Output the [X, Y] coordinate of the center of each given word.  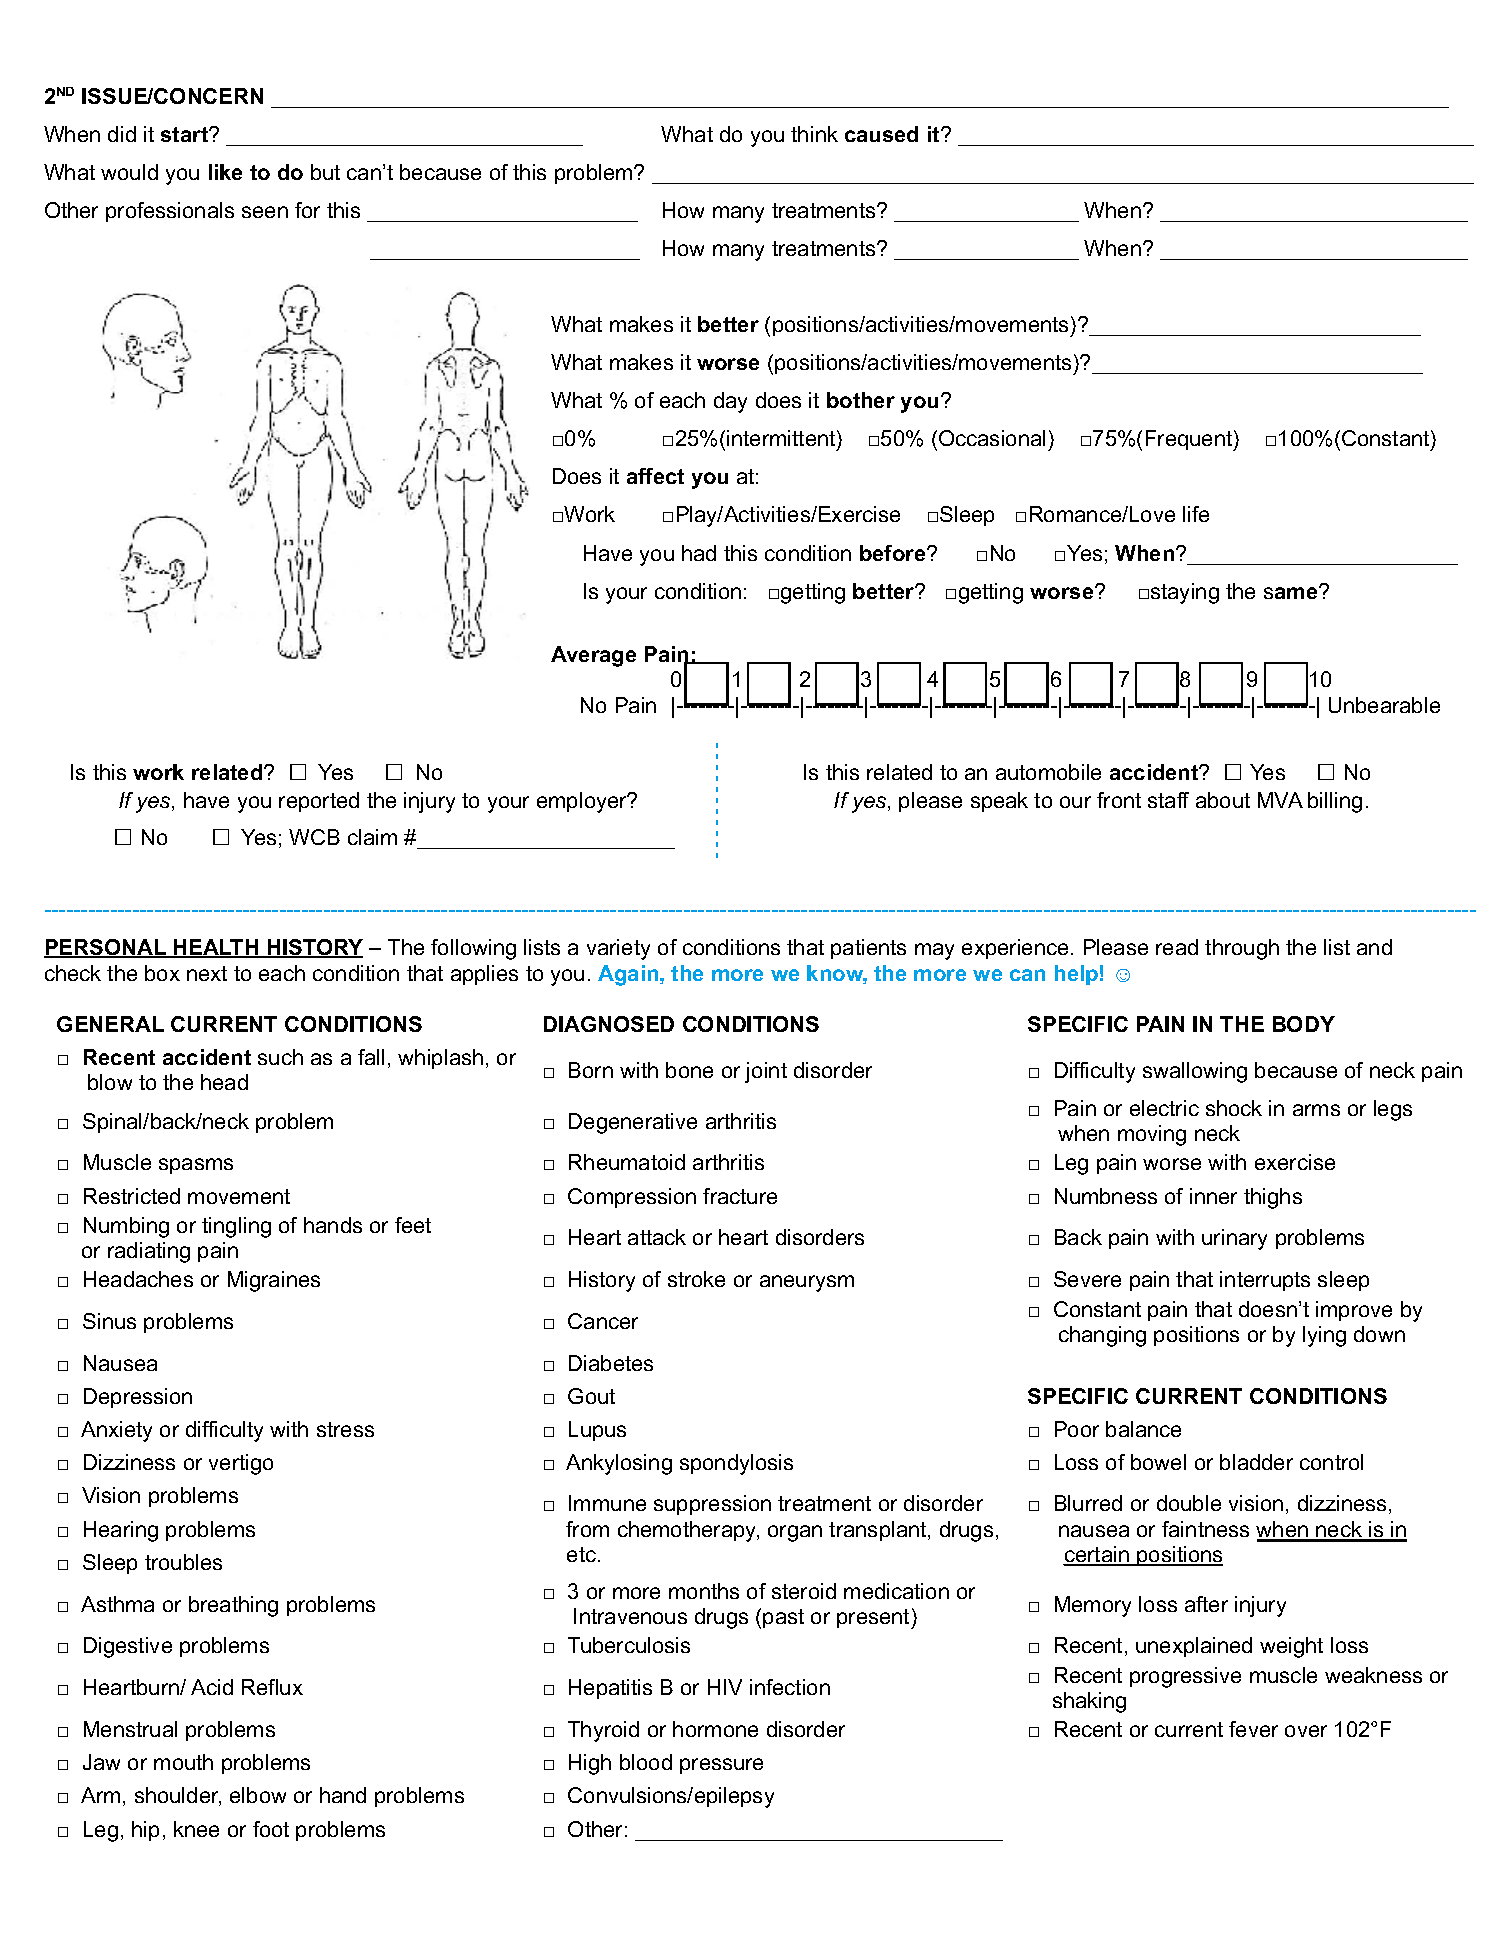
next [207, 973]
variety [618, 949]
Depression [138, 1398]
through [1242, 949]
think [814, 134]
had [699, 553]
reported [319, 802]
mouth [183, 1762]
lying [1324, 1336]
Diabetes [611, 1363]
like [225, 172]
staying [1185, 593]
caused [881, 134]
